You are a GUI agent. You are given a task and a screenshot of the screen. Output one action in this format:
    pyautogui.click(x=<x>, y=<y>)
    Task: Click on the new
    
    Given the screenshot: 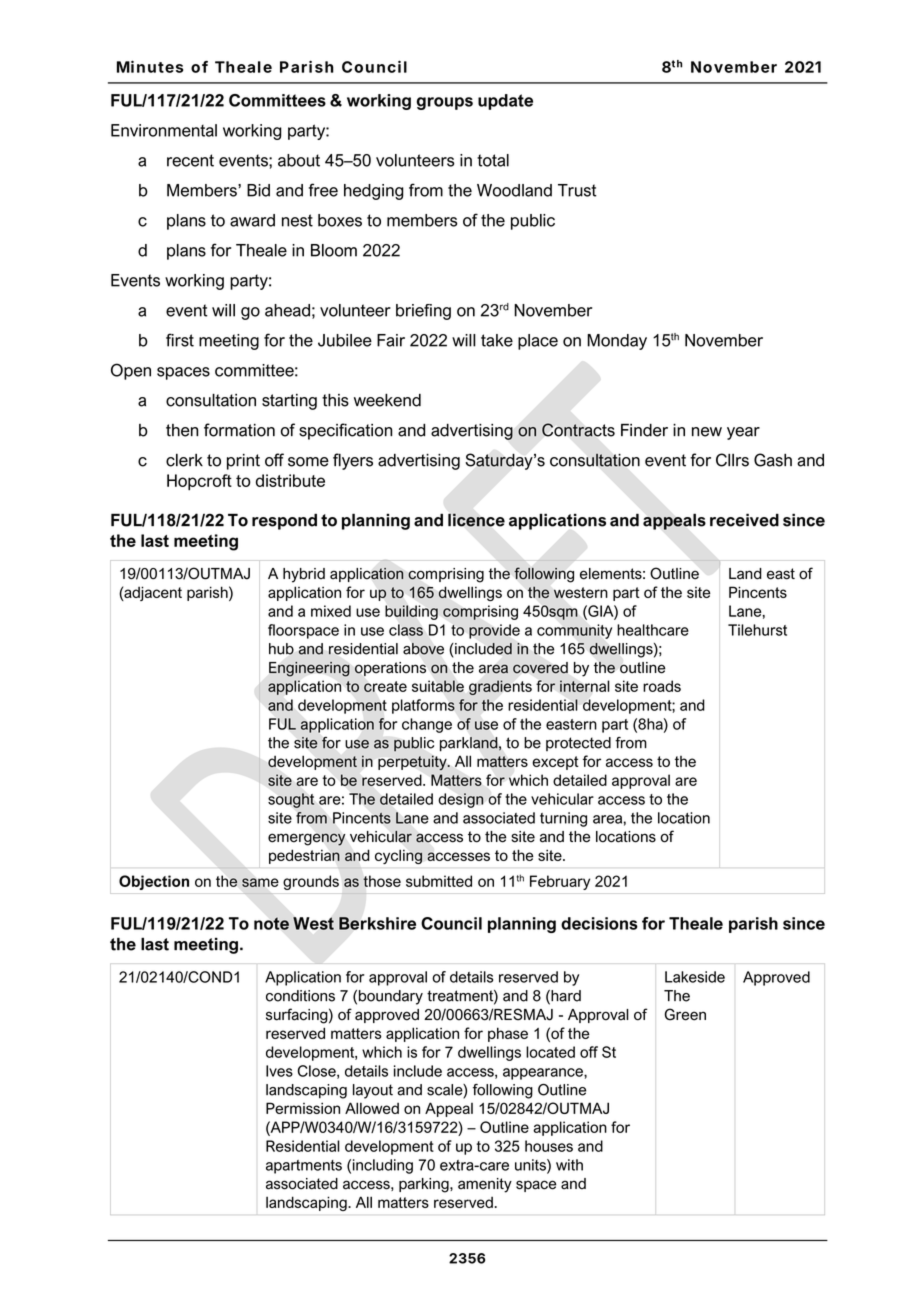 What is the action you would take?
    pyautogui.click(x=707, y=432)
